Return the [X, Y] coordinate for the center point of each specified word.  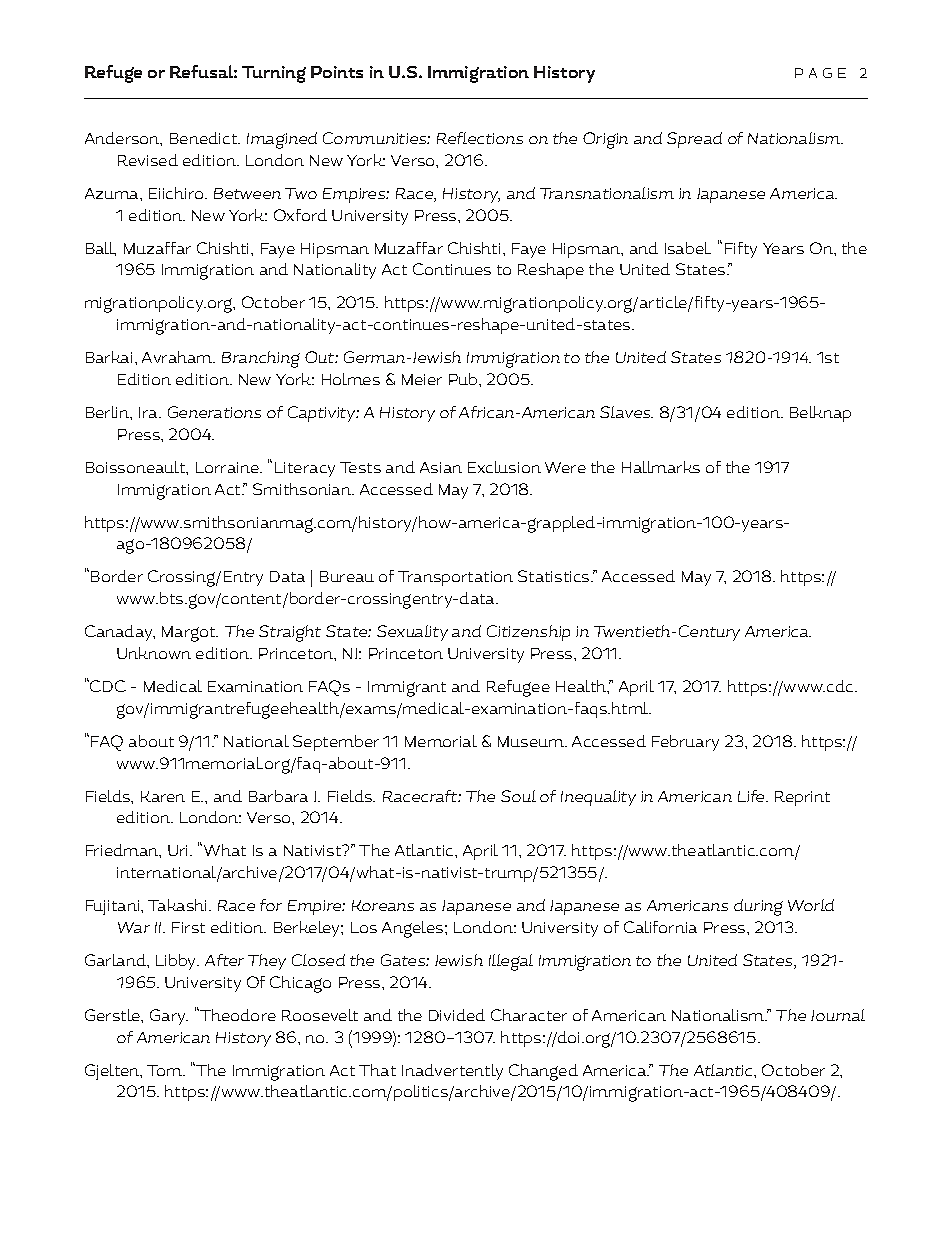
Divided [457, 1015]
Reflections [480, 138]
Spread [694, 140]
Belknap [820, 414]
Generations [214, 412]
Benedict [205, 138]
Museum [532, 741]
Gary [169, 1017]
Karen [163, 796]
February [685, 743]
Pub [464, 379]
